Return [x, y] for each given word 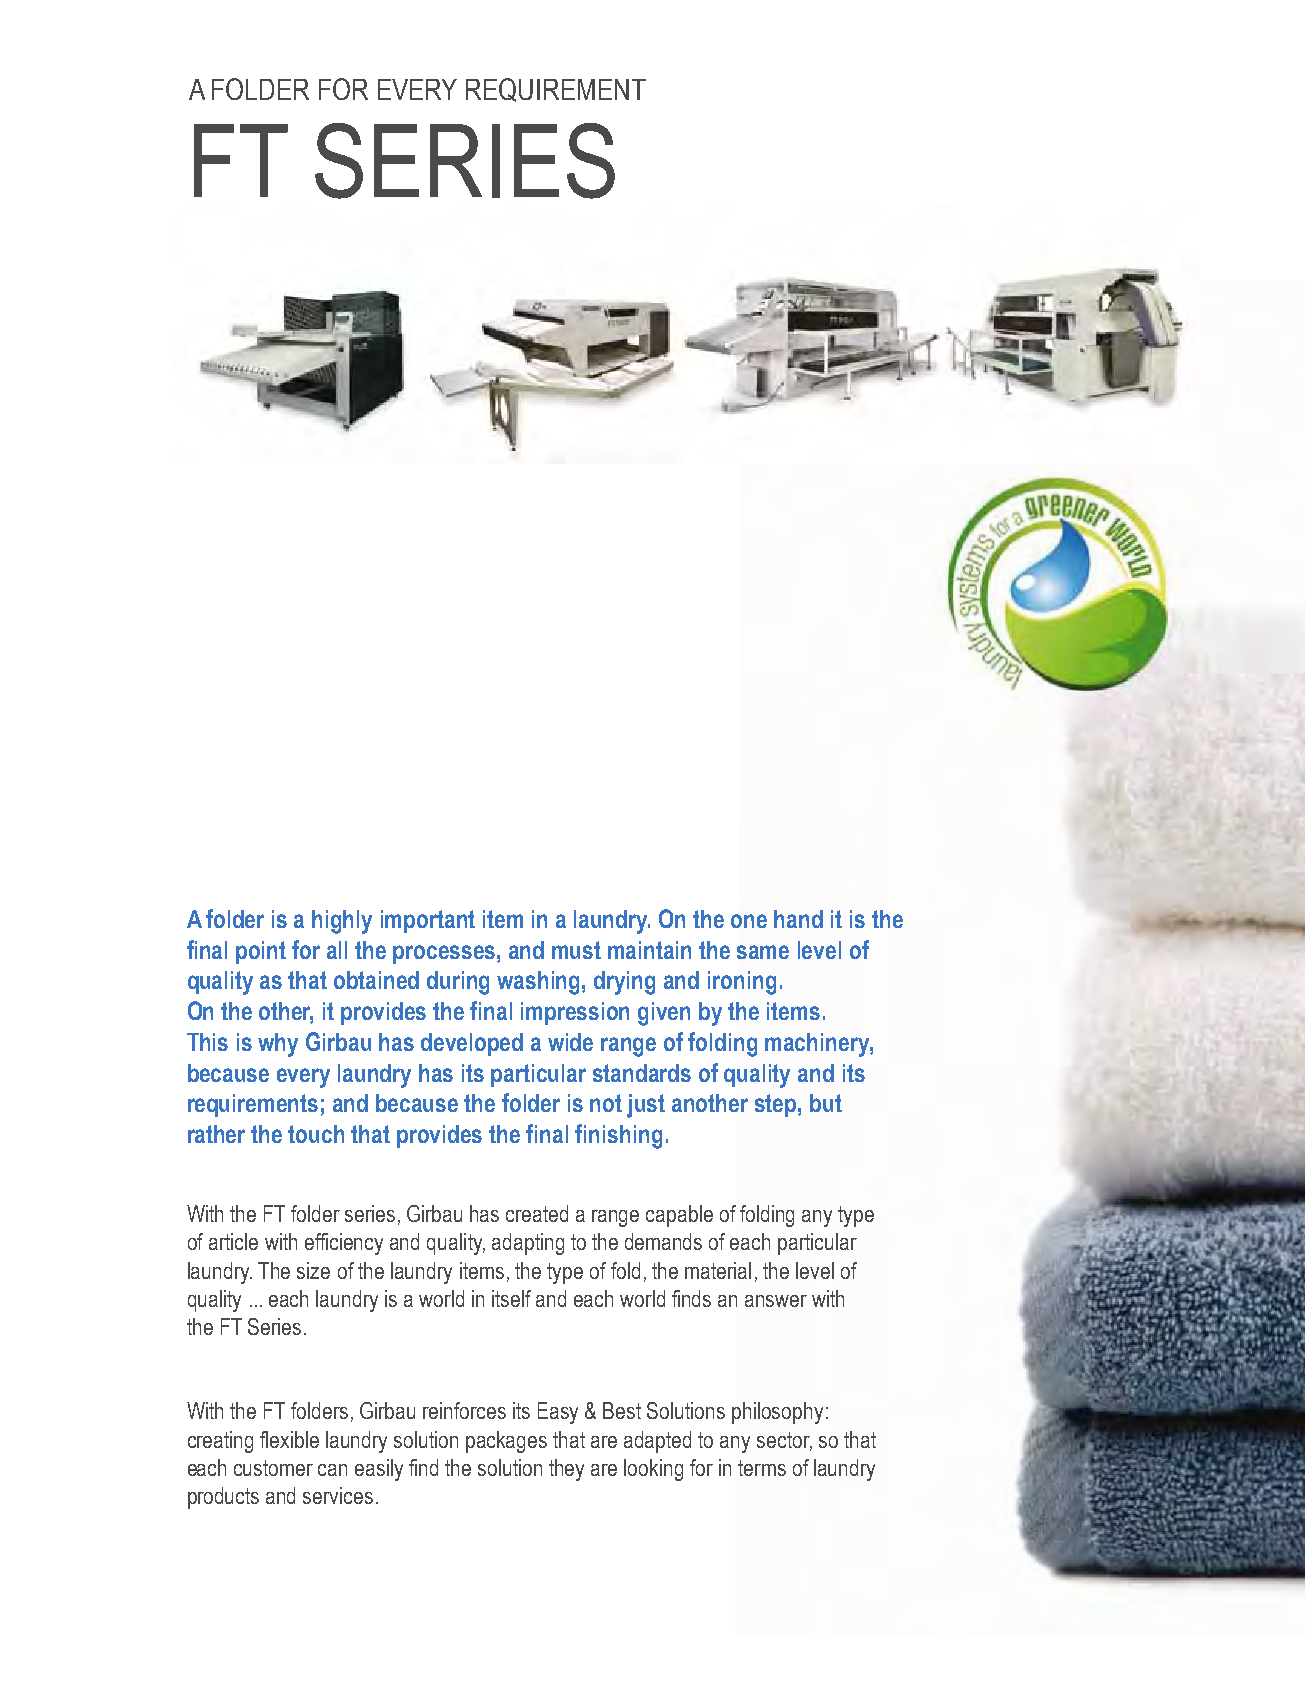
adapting [528, 1244]
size [313, 1270]
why [278, 1045]
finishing [618, 1136]
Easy [558, 1413]
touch [316, 1134]
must [576, 950]
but [826, 1103]
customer [273, 1468]
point [261, 952]
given [664, 1014]
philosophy [777, 1413]
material [718, 1270]
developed [472, 1044]
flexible [289, 1439]
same [763, 952]
